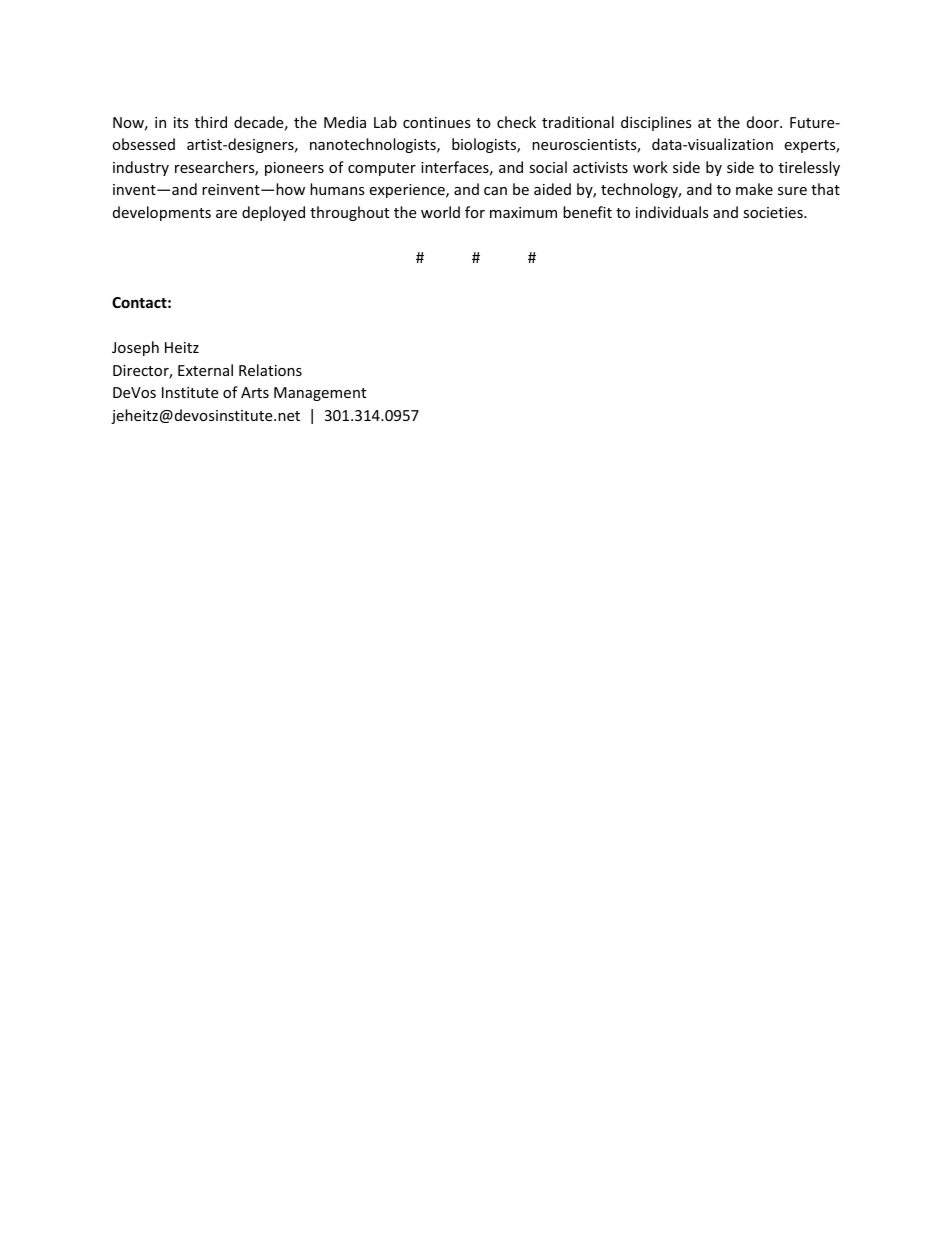 This screenshot has height=1233, width=952. What do you see at coordinates (320, 394) in the screenshot?
I see `Management` at bounding box center [320, 394].
